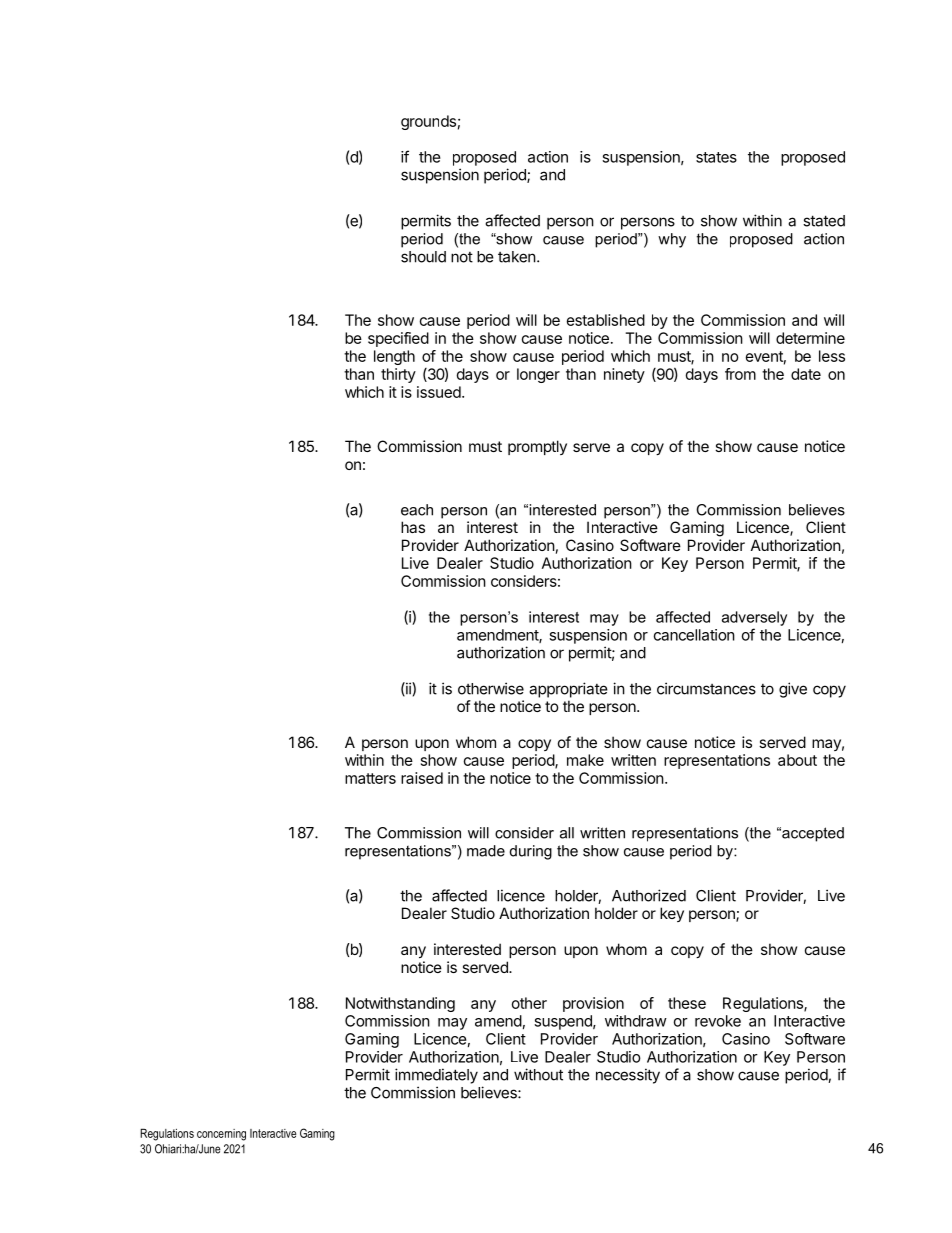  What do you see at coordinates (370, 778) in the screenshot?
I see `matters` at bounding box center [370, 778].
